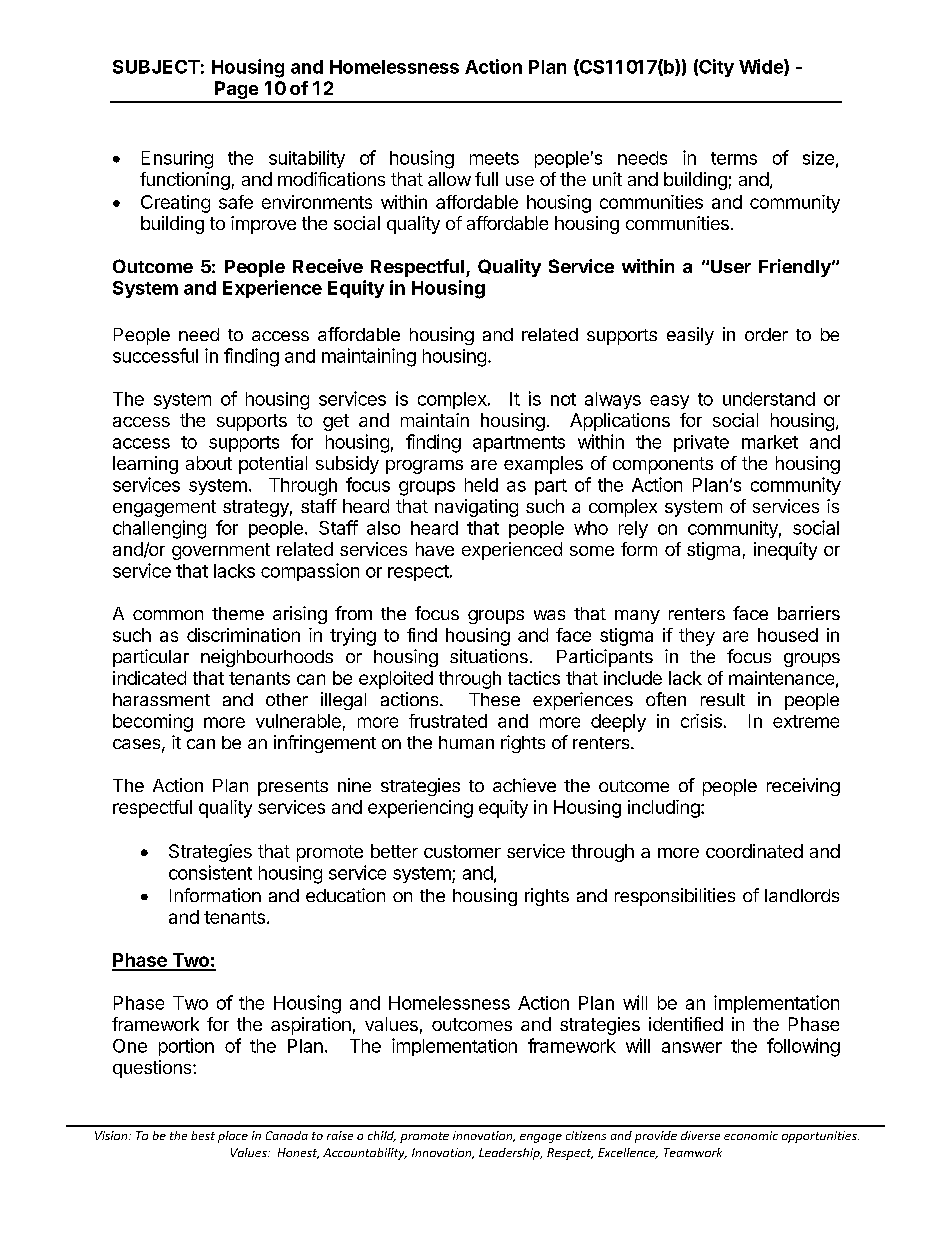 This document has height=1233, width=952. Describe the element at coordinates (734, 158) in the document. I see `terms` at that location.
